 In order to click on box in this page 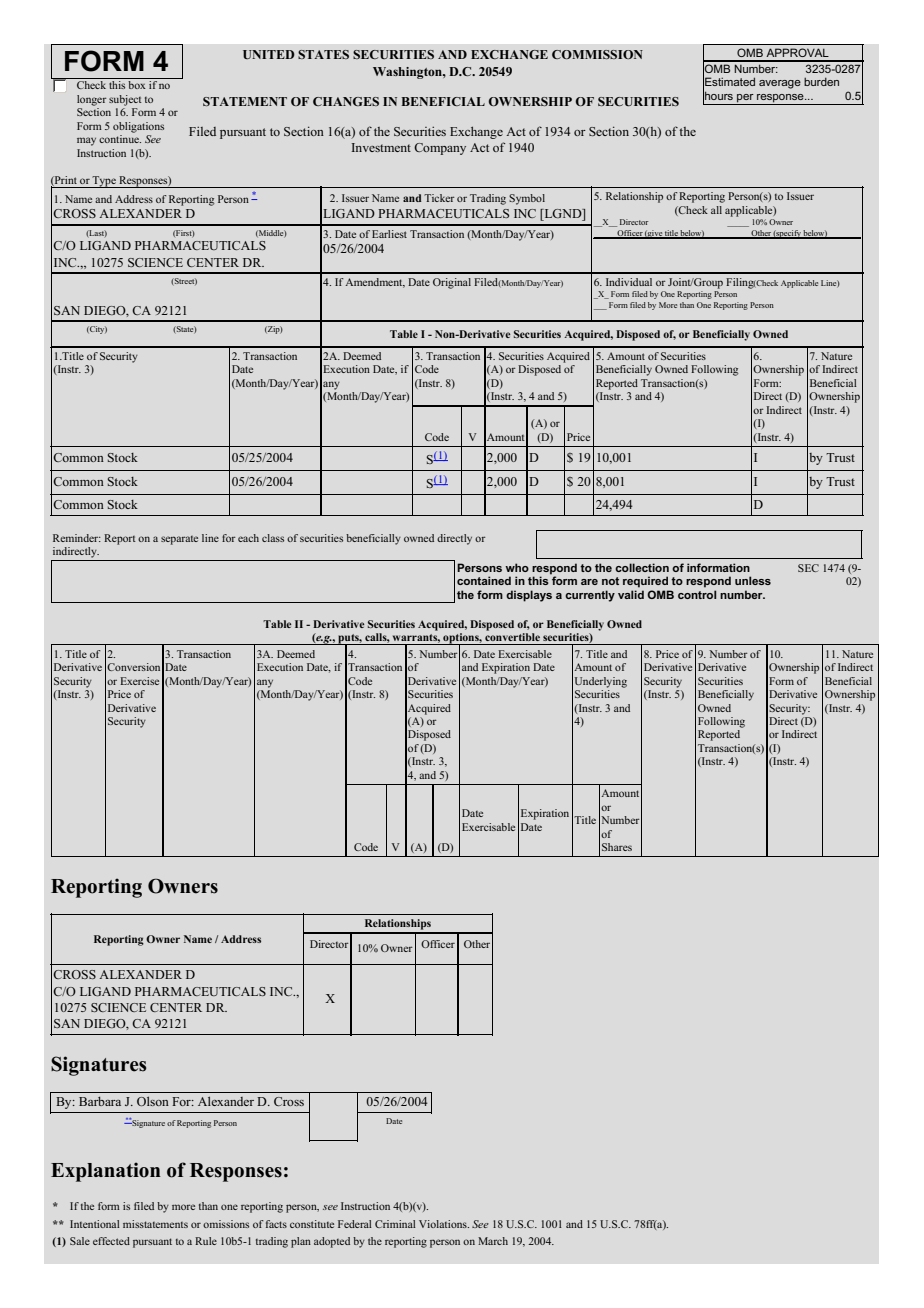, I will do `click(137, 85)`.
